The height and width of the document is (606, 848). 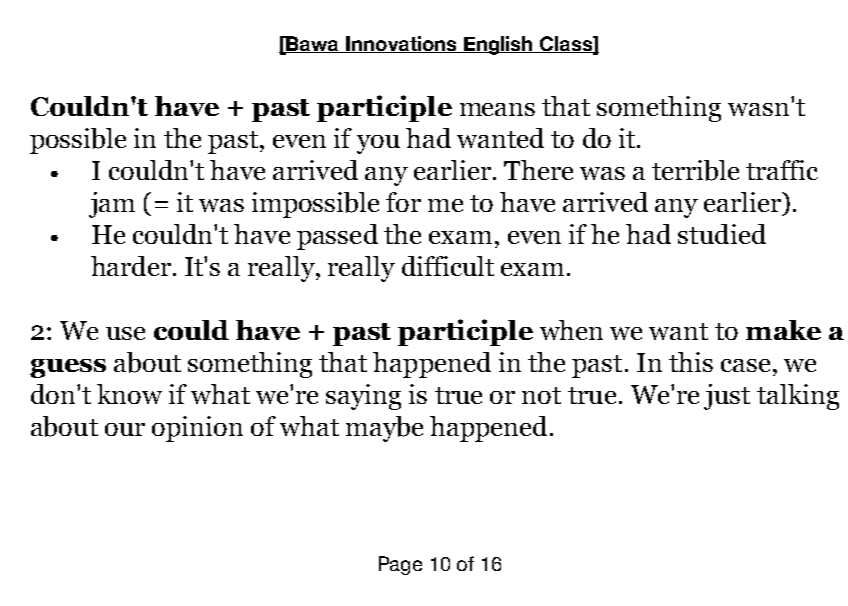 I want to click on use, so click(x=125, y=333).
